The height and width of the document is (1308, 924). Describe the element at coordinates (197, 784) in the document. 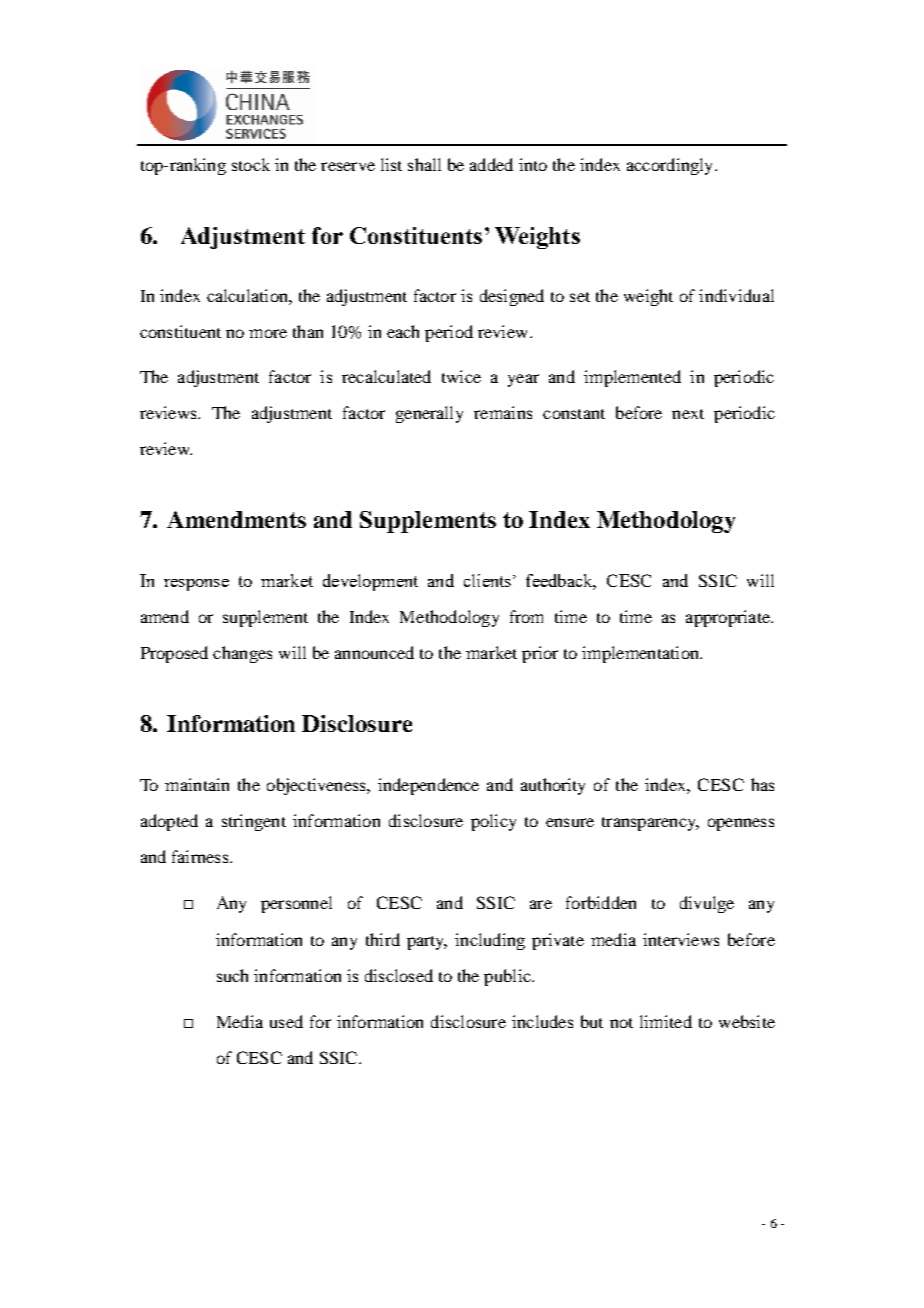

I see `maintain` at that location.
